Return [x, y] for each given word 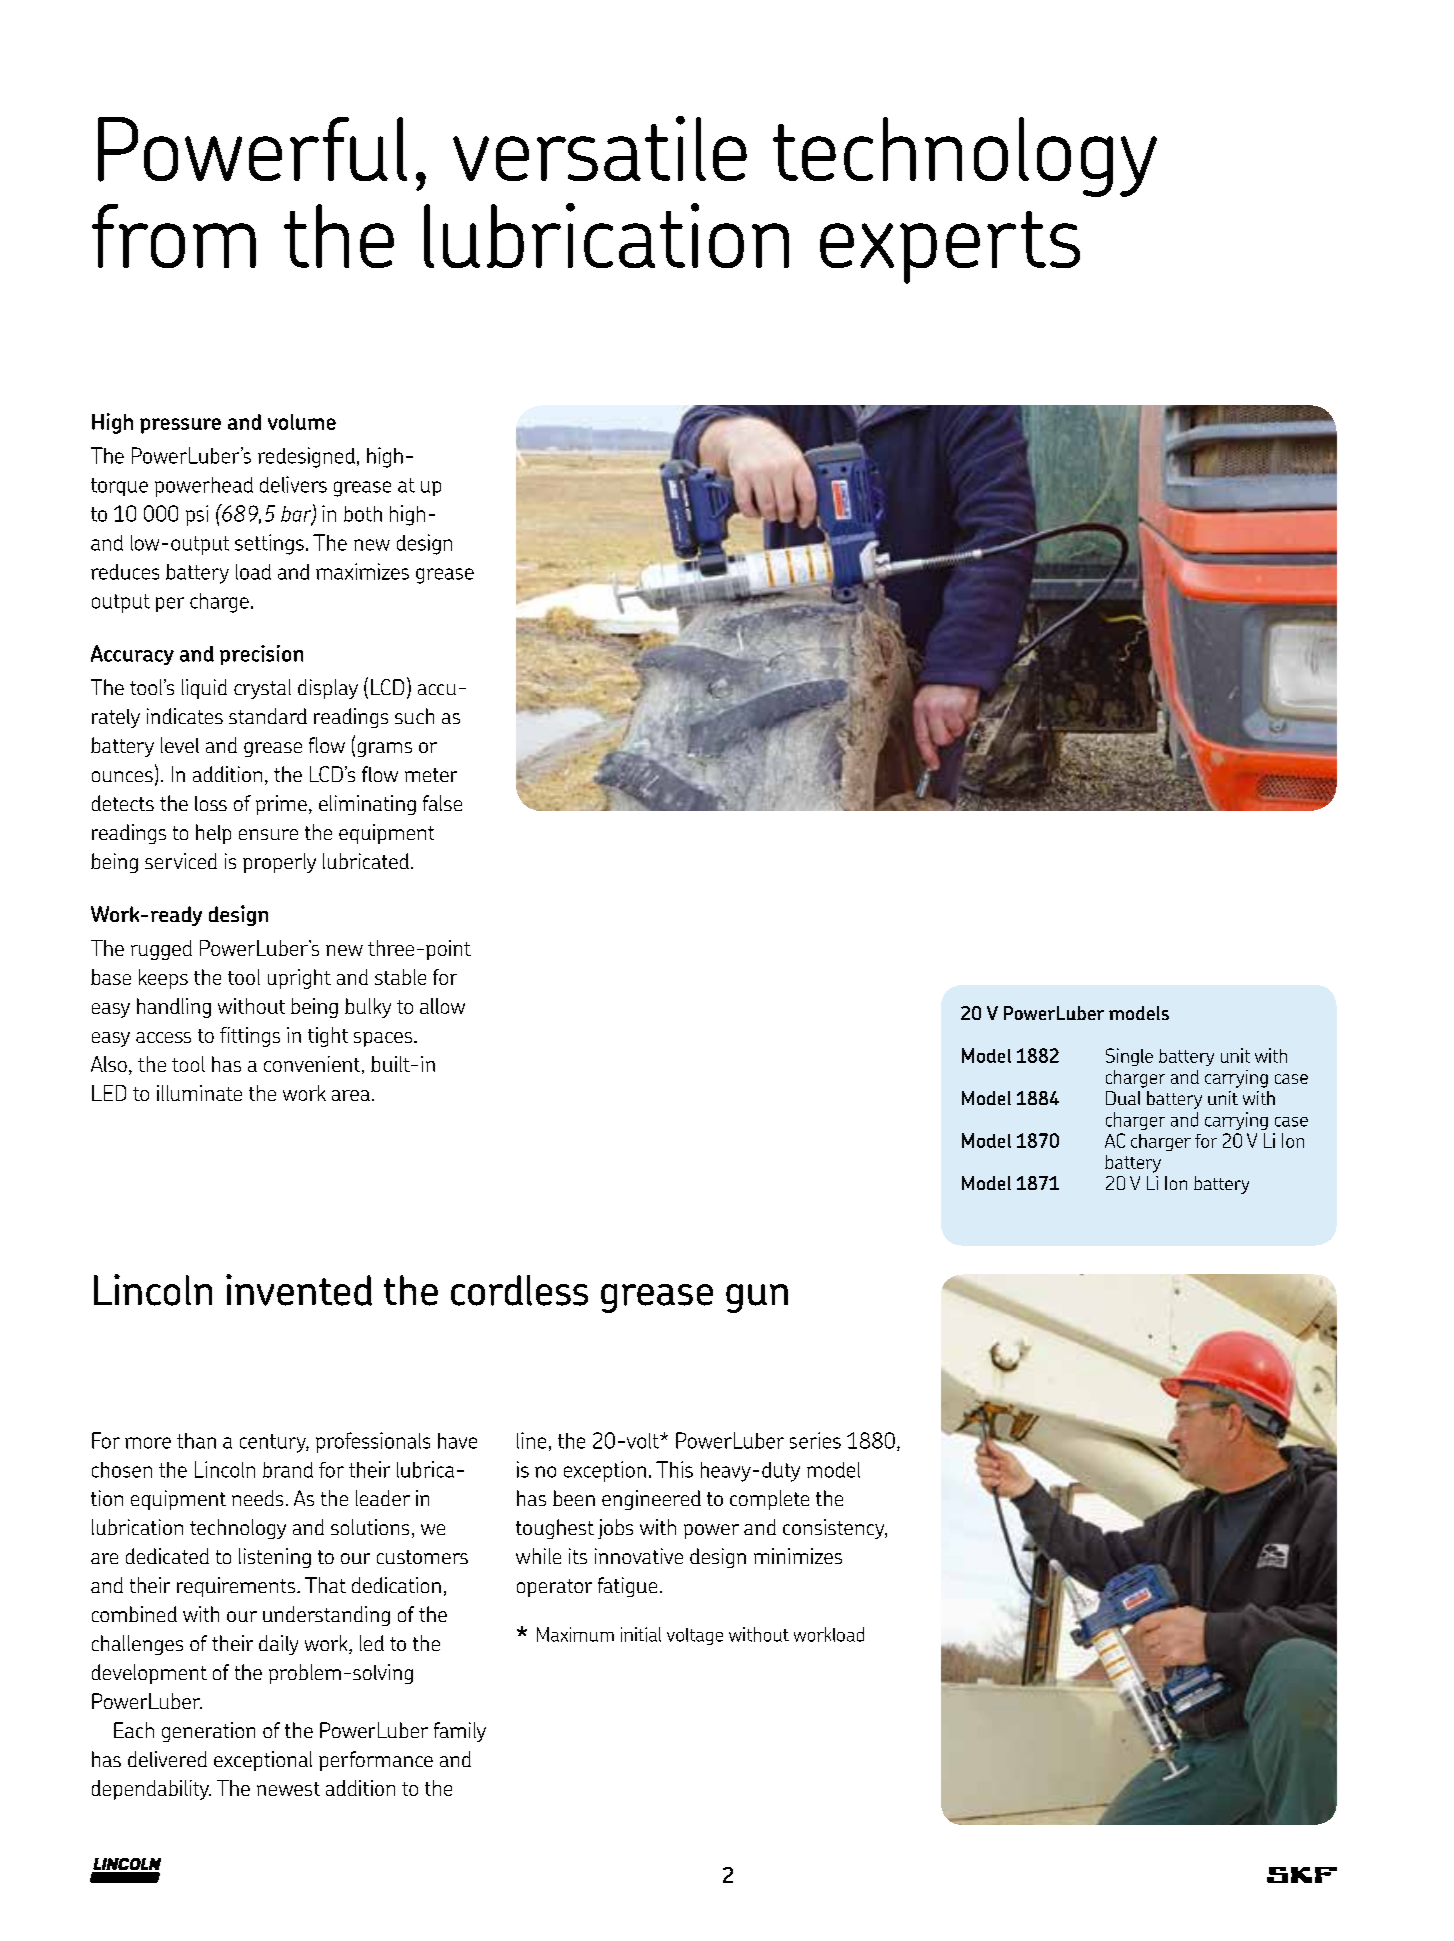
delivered [167, 1759]
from [174, 236]
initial [641, 1634]
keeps [163, 979]
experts [950, 247]
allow [442, 1006]
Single [1129, 1057]
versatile [600, 148]
